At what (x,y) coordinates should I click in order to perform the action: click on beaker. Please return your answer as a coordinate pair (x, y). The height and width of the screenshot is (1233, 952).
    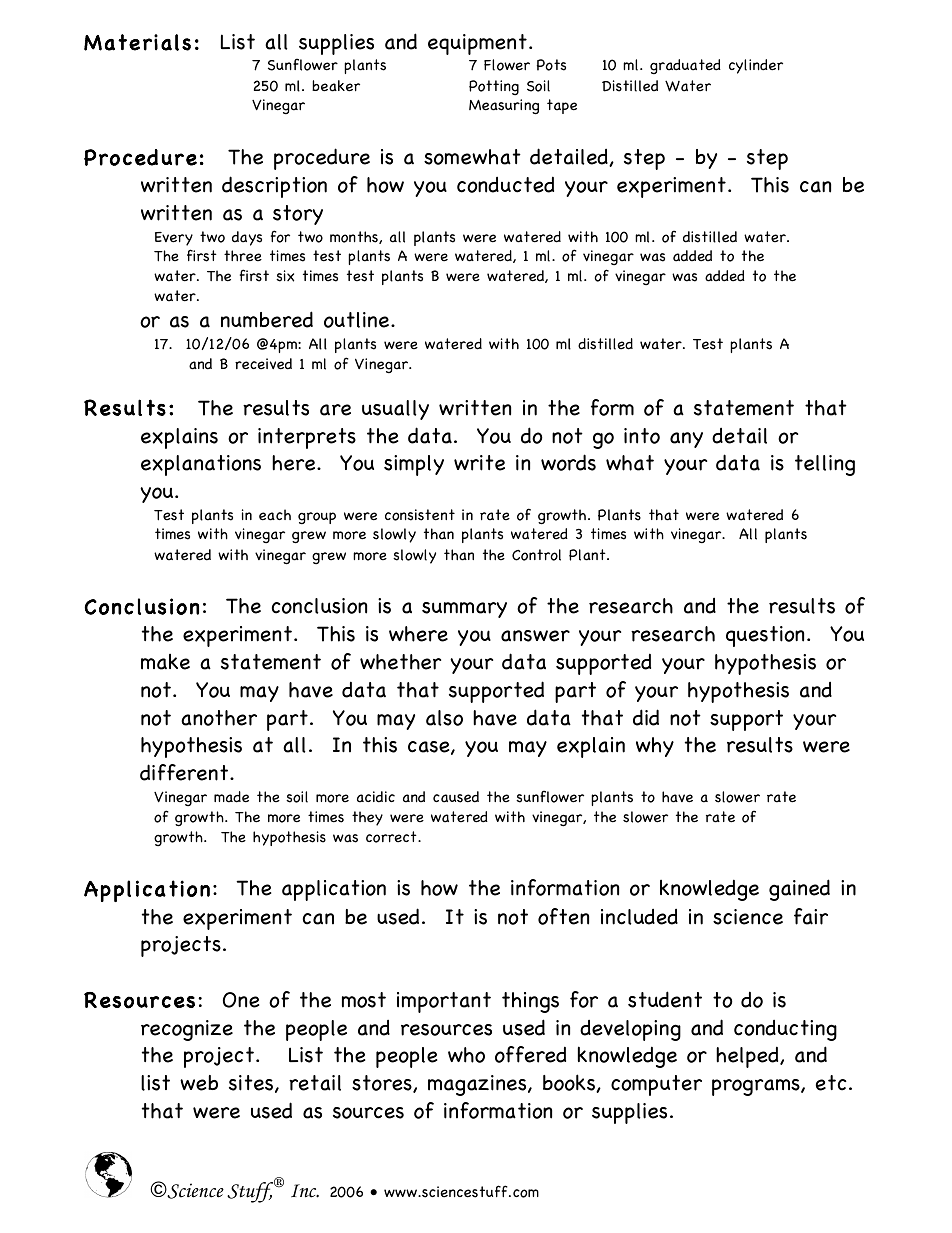
    Looking at the image, I should click on (336, 86).
